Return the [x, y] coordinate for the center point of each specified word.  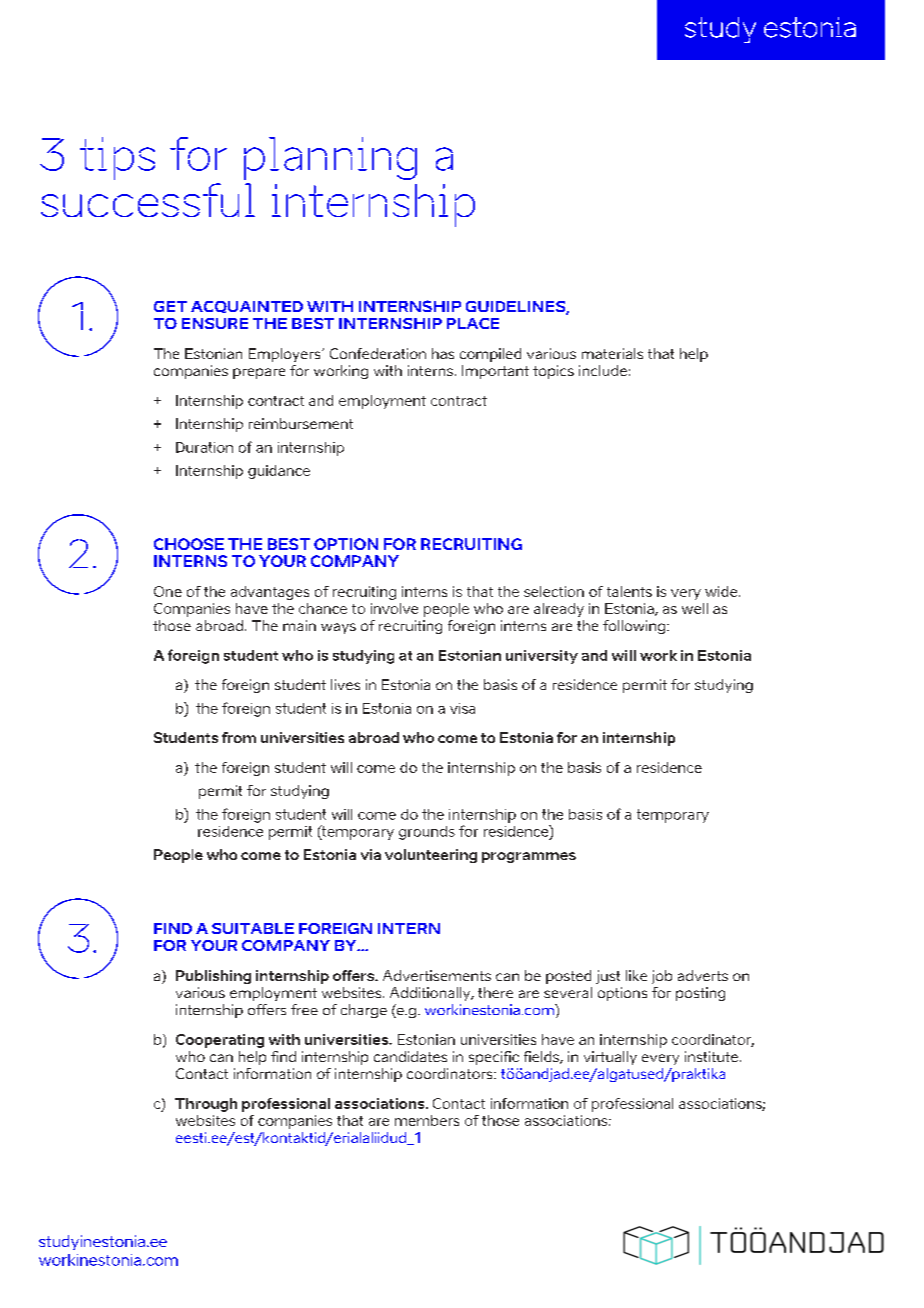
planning [330, 158]
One [168, 591]
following [634, 627]
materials [612, 353]
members [427, 1120]
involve [394, 608]
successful [148, 200]
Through [206, 1105]
